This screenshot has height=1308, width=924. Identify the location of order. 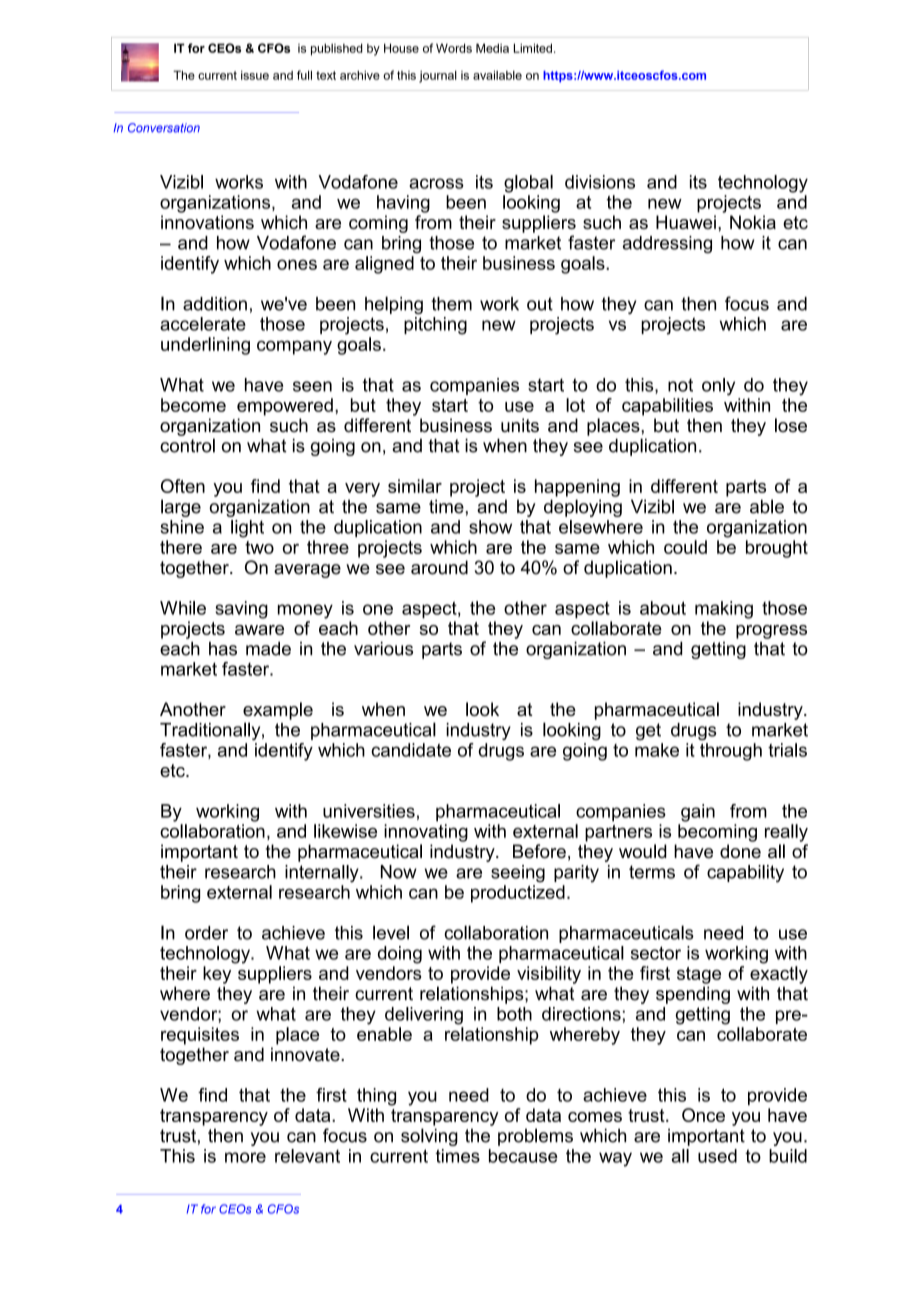
(206, 933).
